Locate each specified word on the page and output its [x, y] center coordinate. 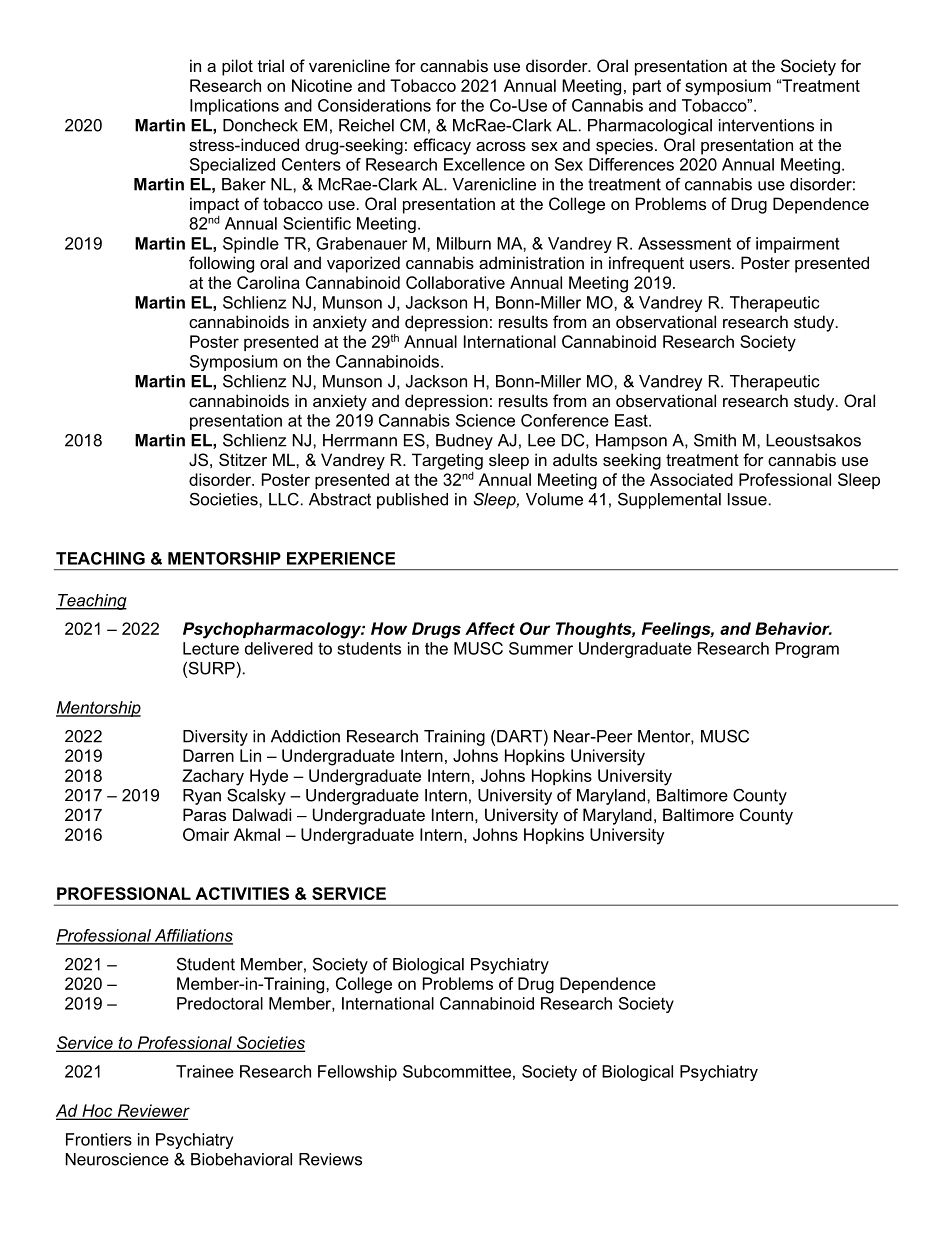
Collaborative [455, 282]
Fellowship [357, 1073]
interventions [766, 125]
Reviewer [152, 1111]
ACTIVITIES [242, 893]
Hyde [269, 777]
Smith [715, 440]
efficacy [442, 146]
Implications [234, 107]
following [221, 264]
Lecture [211, 648]
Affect [490, 628]
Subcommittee [457, 1071]
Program [807, 650]
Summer [541, 648]
